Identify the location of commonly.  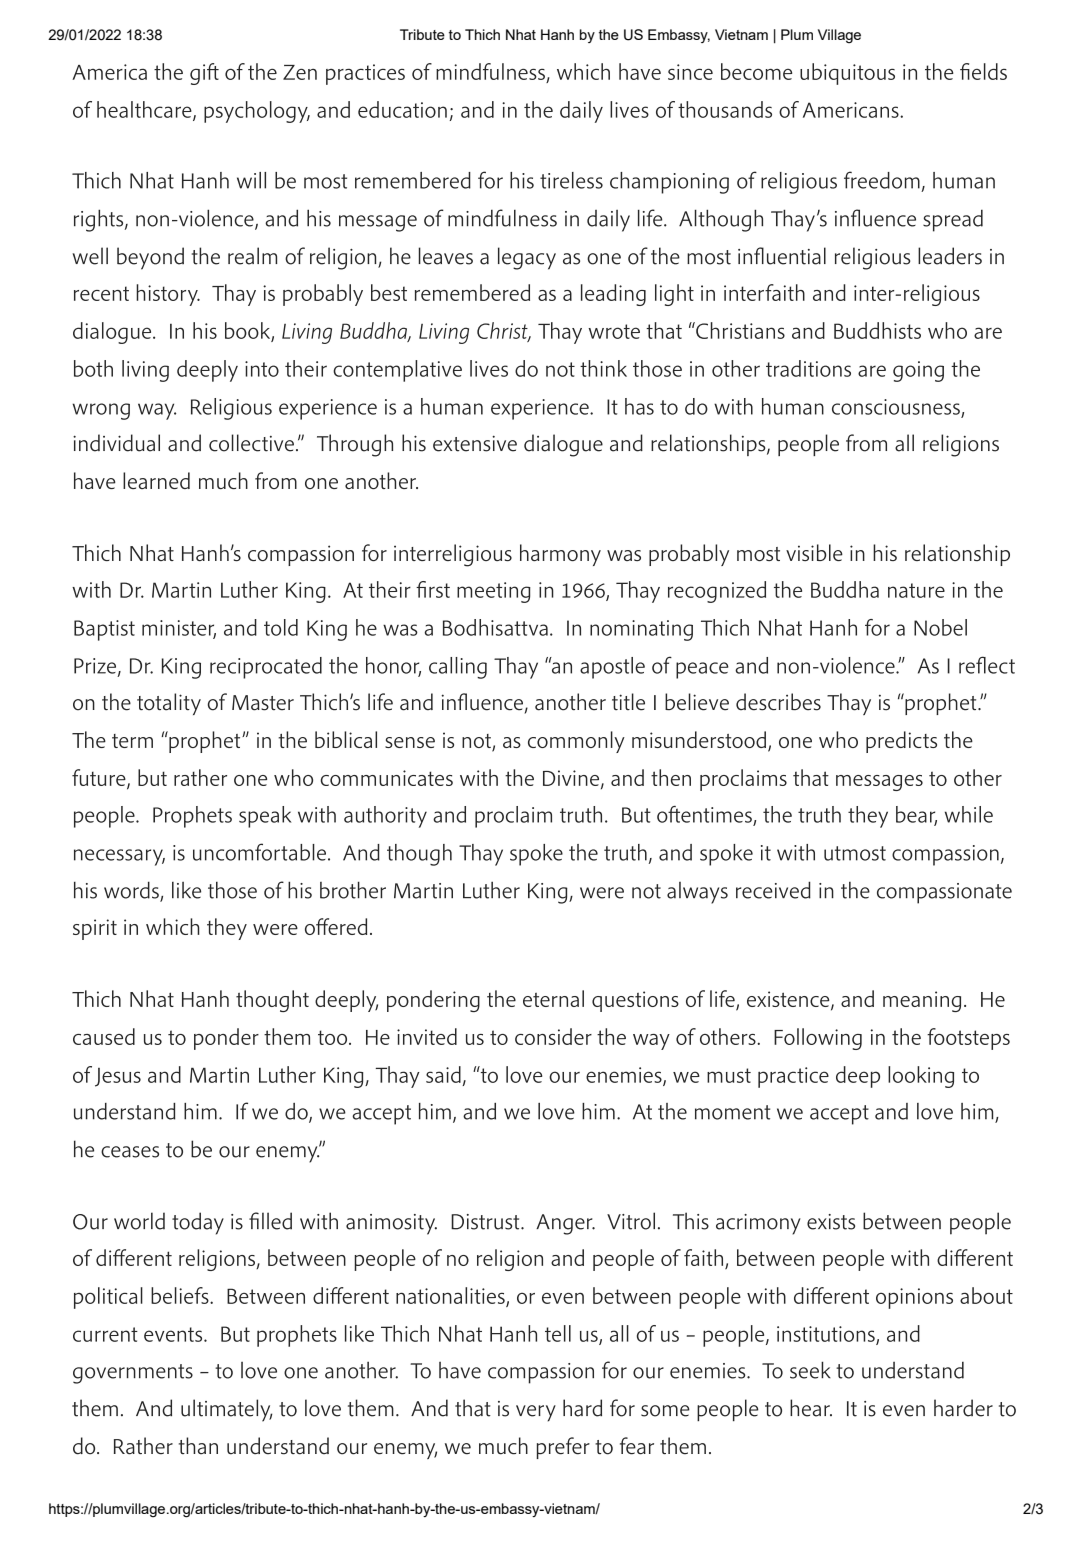
(576, 742).
